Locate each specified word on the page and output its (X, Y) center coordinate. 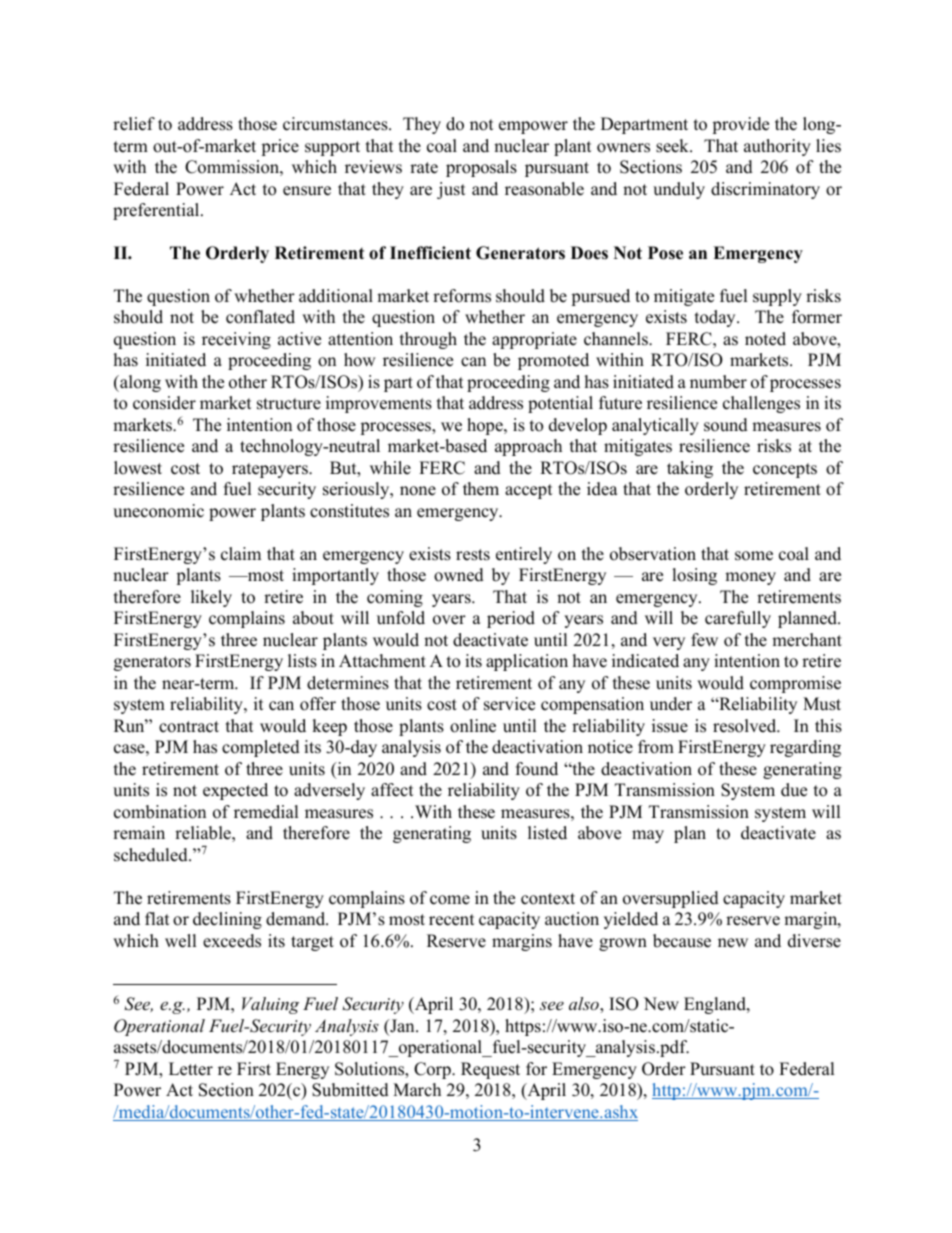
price (280, 147)
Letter (191, 1069)
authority (777, 147)
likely (211, 598)
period (511, 619)
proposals (481, 168)
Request (490, 1070)
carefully (738, 619)
